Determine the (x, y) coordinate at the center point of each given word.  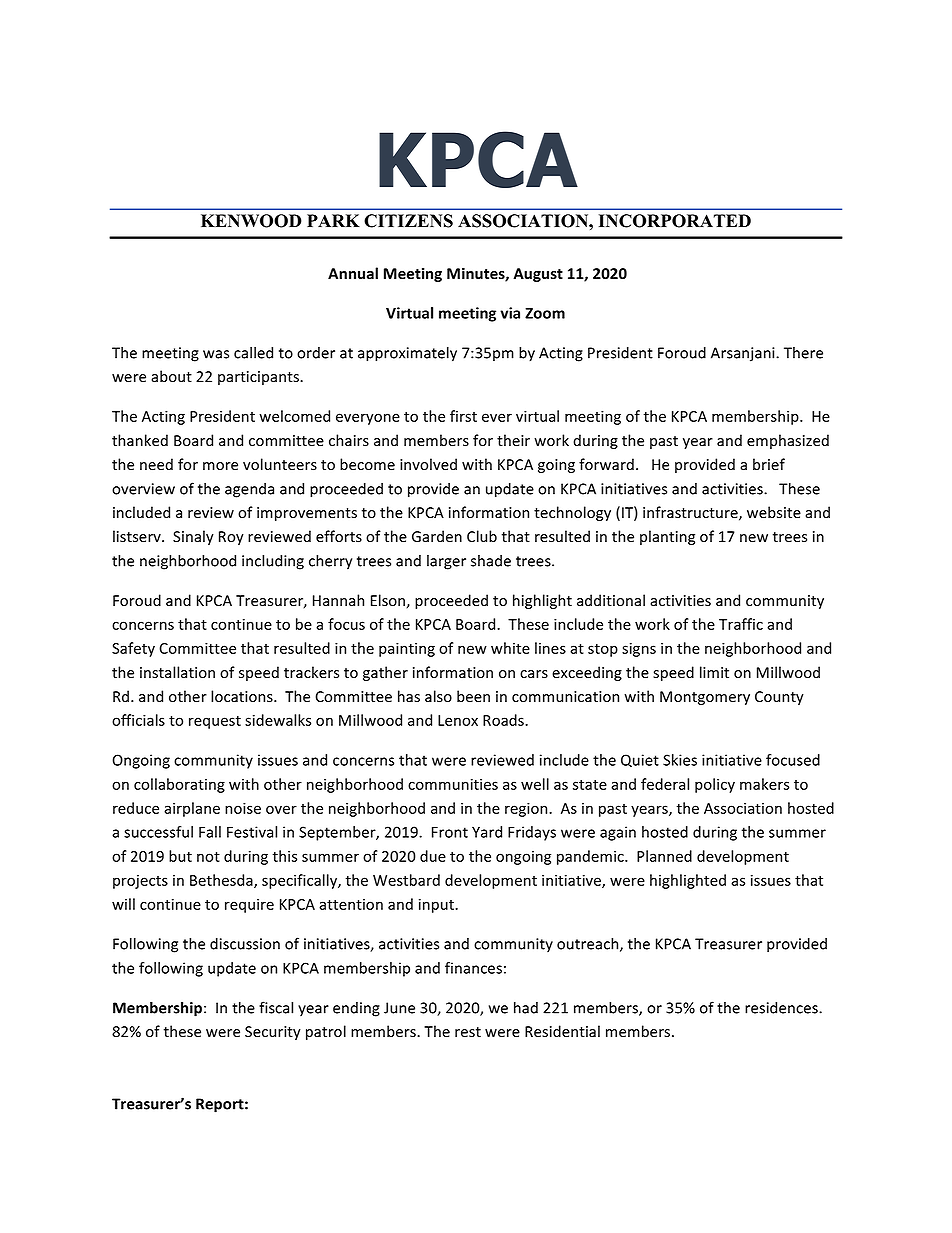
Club (482, 536)
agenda (249, 490)
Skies (680, 760)
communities (453, 784)
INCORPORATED (675, 221)
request (215, 722)
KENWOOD (251, 221)
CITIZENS (408, 221)
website (774, 512)
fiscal (276, 1007)
